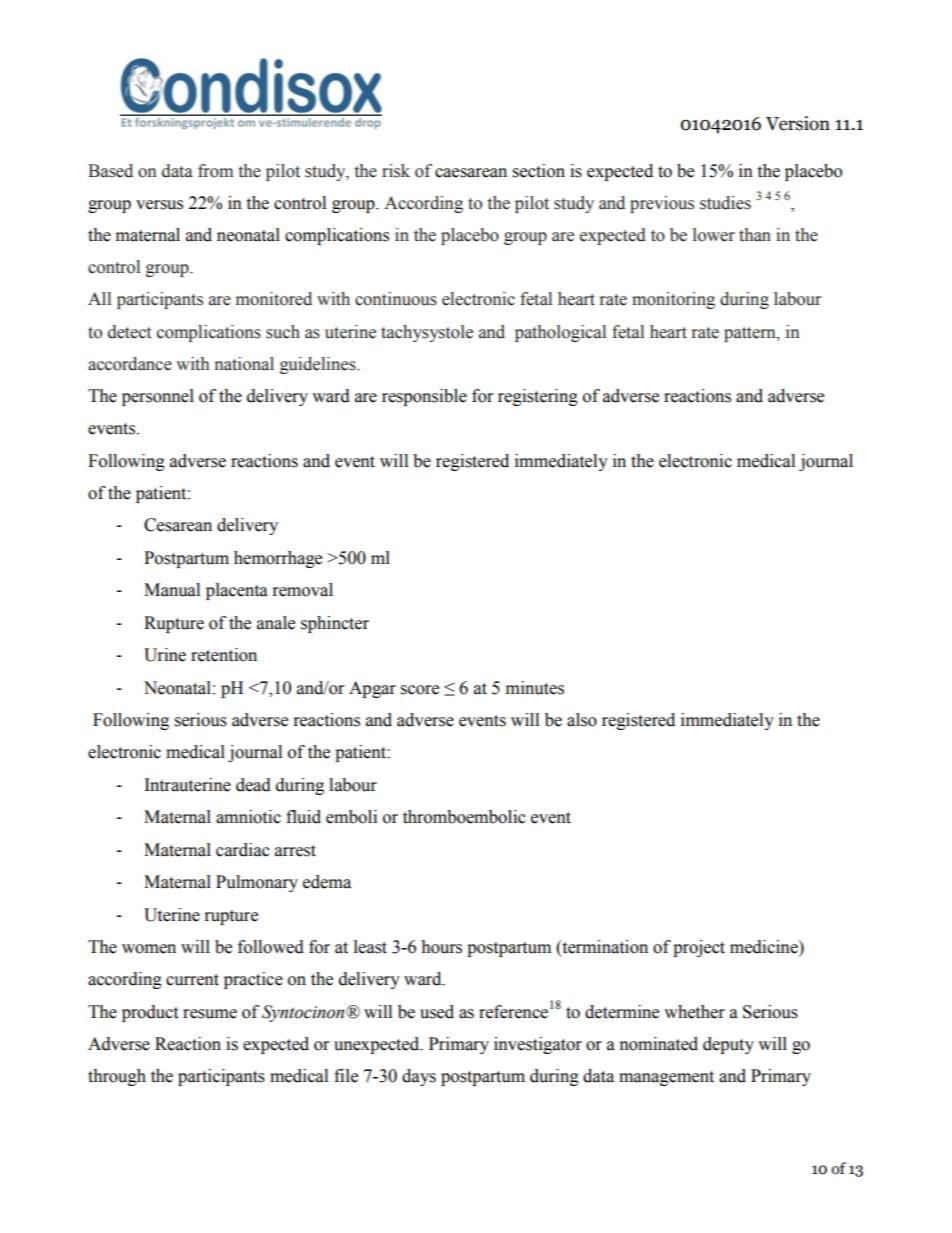 The height and width of the document is (1233, 952). I want to click on Manual, so click(172, 590).
